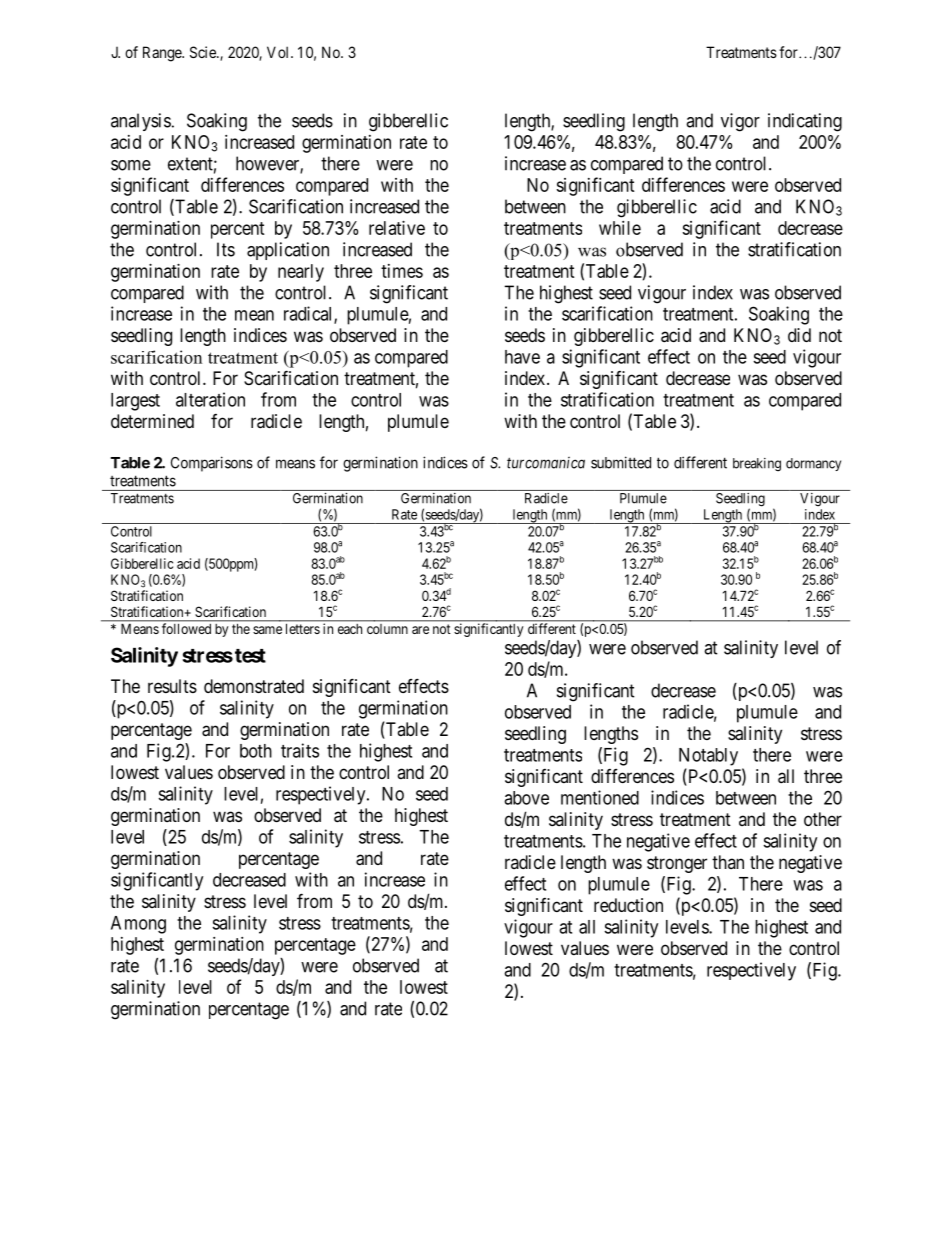 Image resolution: width=952 pixels, height=1233 pixels. Describe the element at coordinates (186, 628) in the document. I see `followed` at that location.
